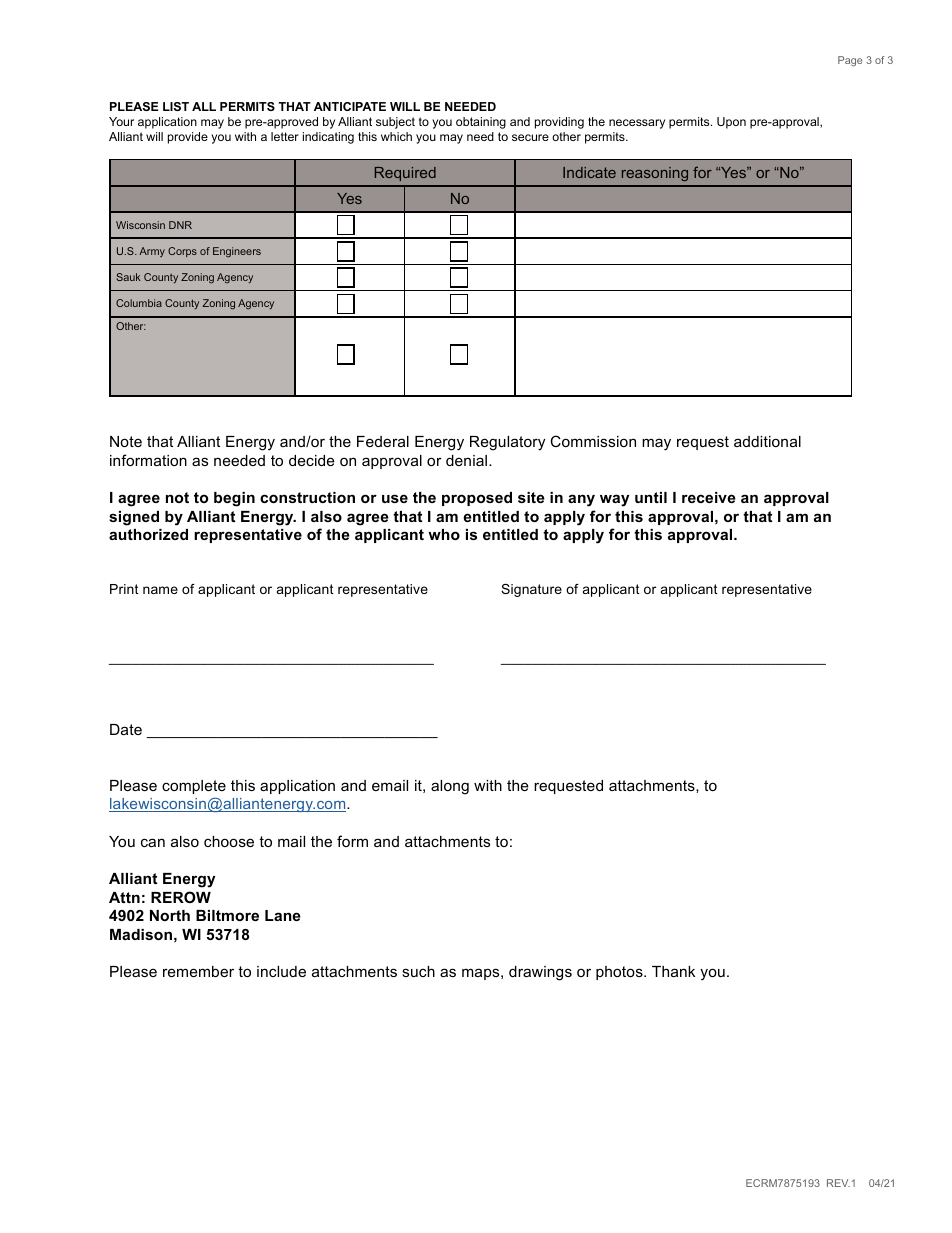 The image size is (952, 1233). Describe the element at coordinates (481, 123) in the screenshot. I see `obtaining` at that location.
